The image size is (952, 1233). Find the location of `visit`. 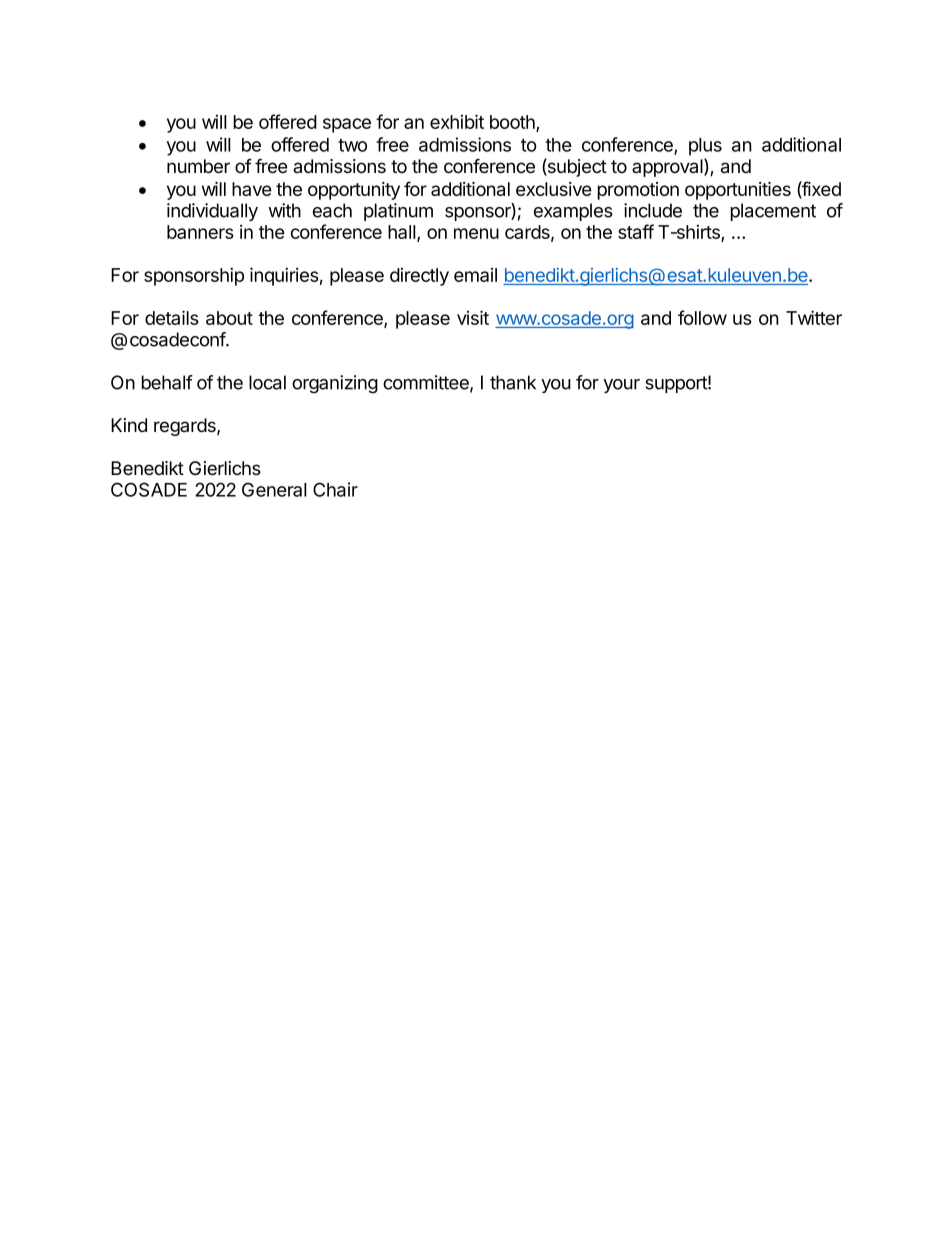

visit is located at coordinates (473, 317).
